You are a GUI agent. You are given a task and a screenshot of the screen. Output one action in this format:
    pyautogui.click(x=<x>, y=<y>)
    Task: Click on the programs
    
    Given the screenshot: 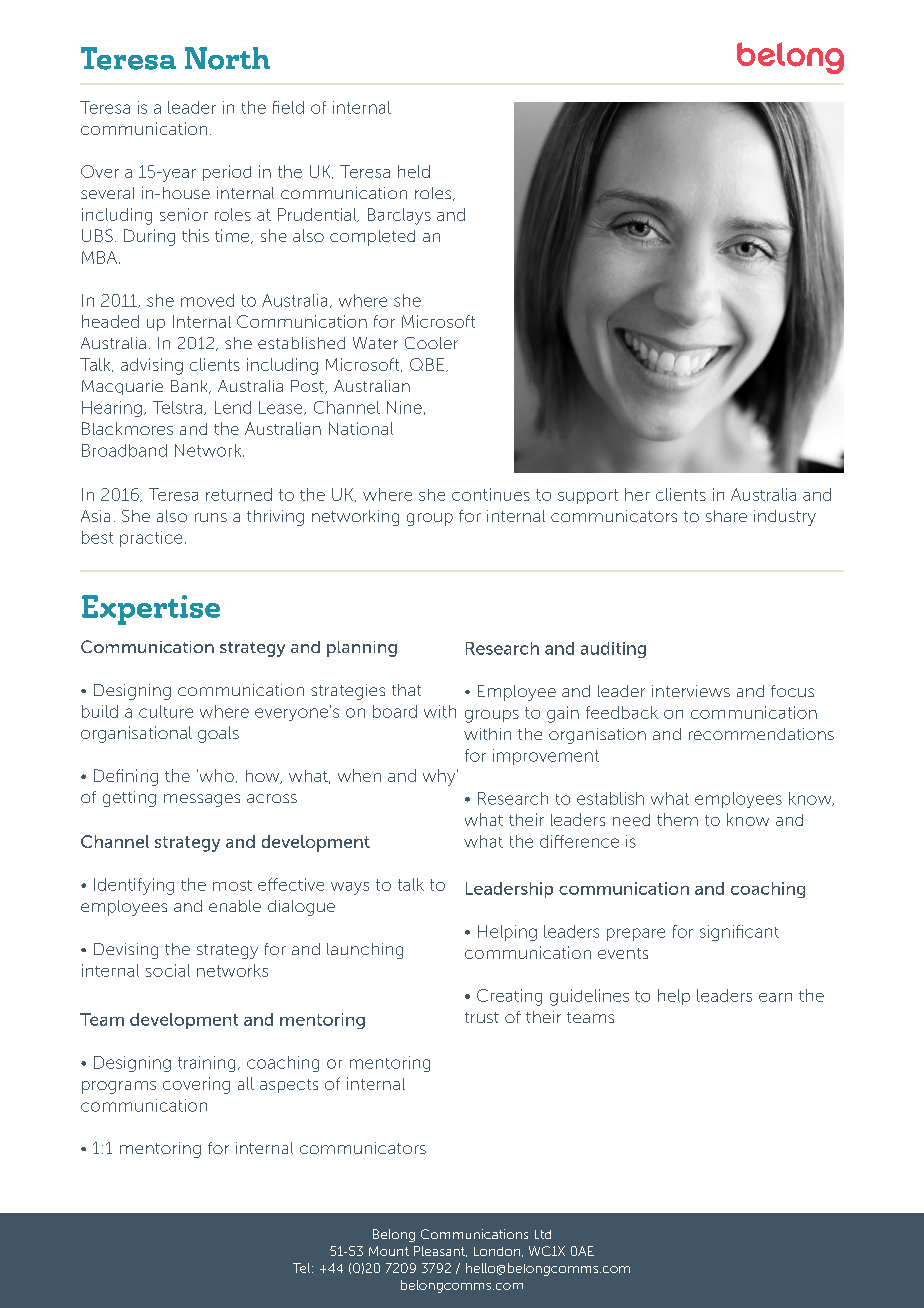 What is the action you would take?
    pyautogui.click(x=119, y=1087)
